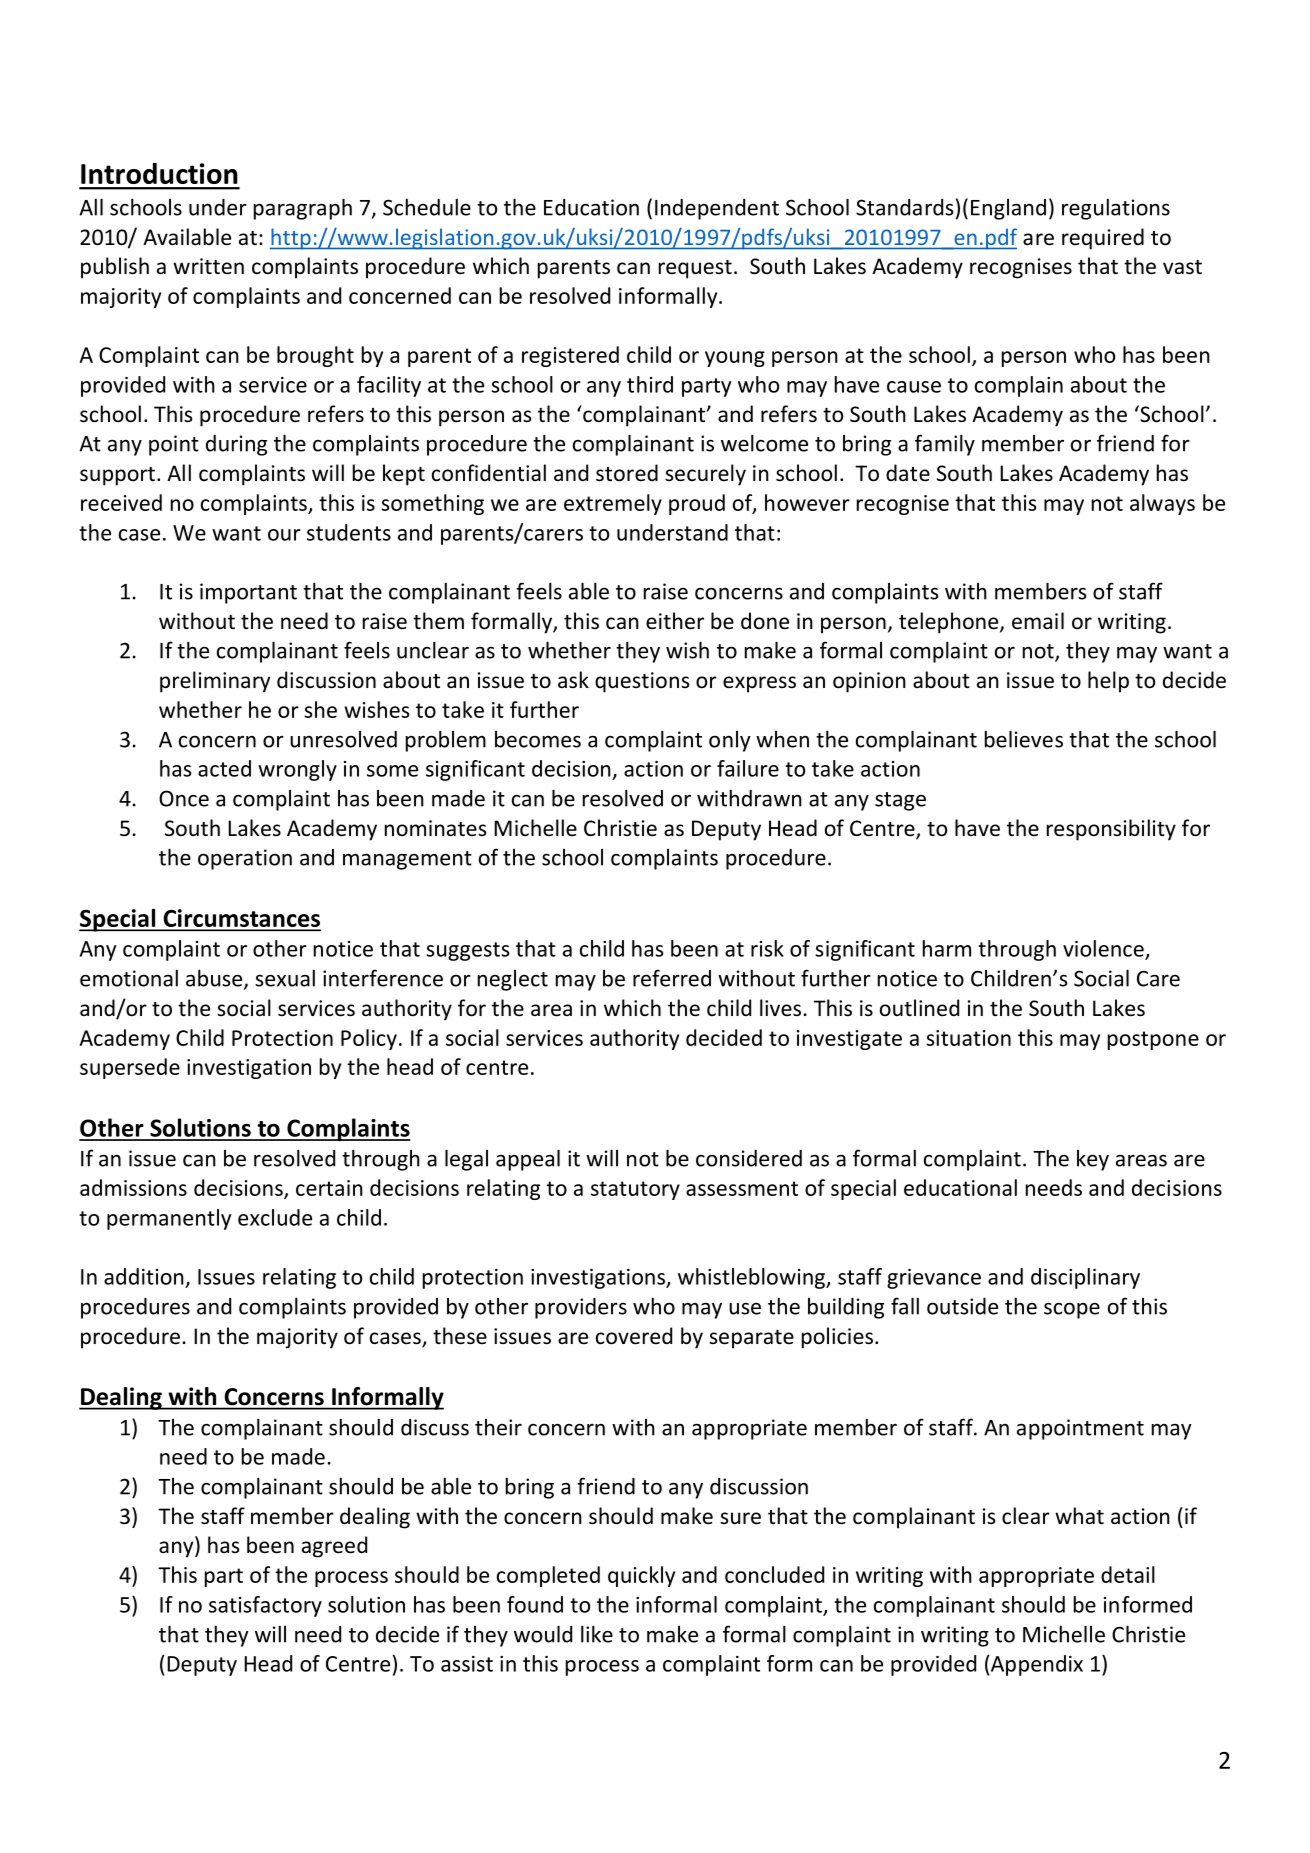 The height and width of the page is (1853, 1310). What do you see at coordinates (581, 1308) in the page?
I see `providers` at bounding box center [581, 1308].
